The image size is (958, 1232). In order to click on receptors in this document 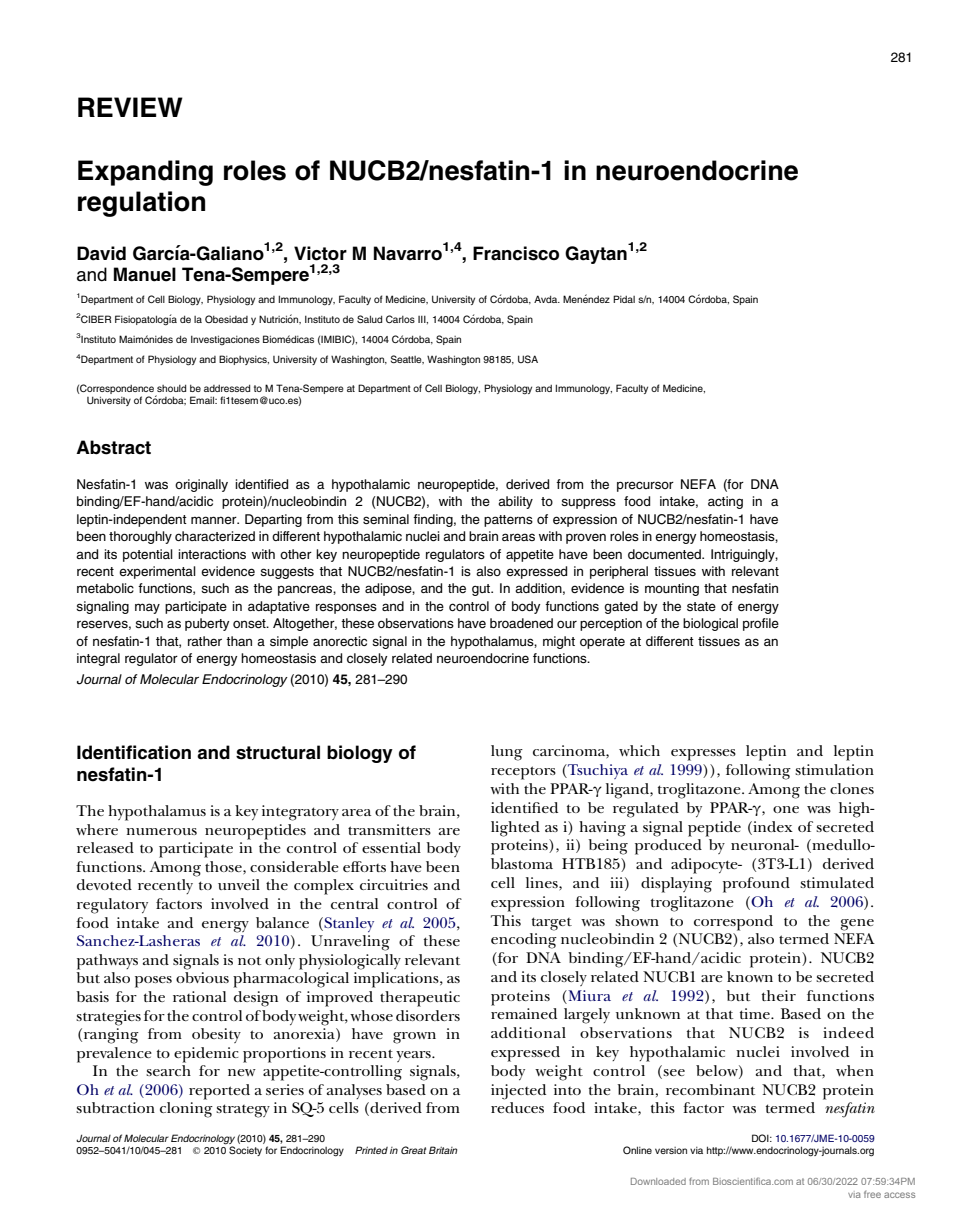, I will do `click(523, 773)`.
